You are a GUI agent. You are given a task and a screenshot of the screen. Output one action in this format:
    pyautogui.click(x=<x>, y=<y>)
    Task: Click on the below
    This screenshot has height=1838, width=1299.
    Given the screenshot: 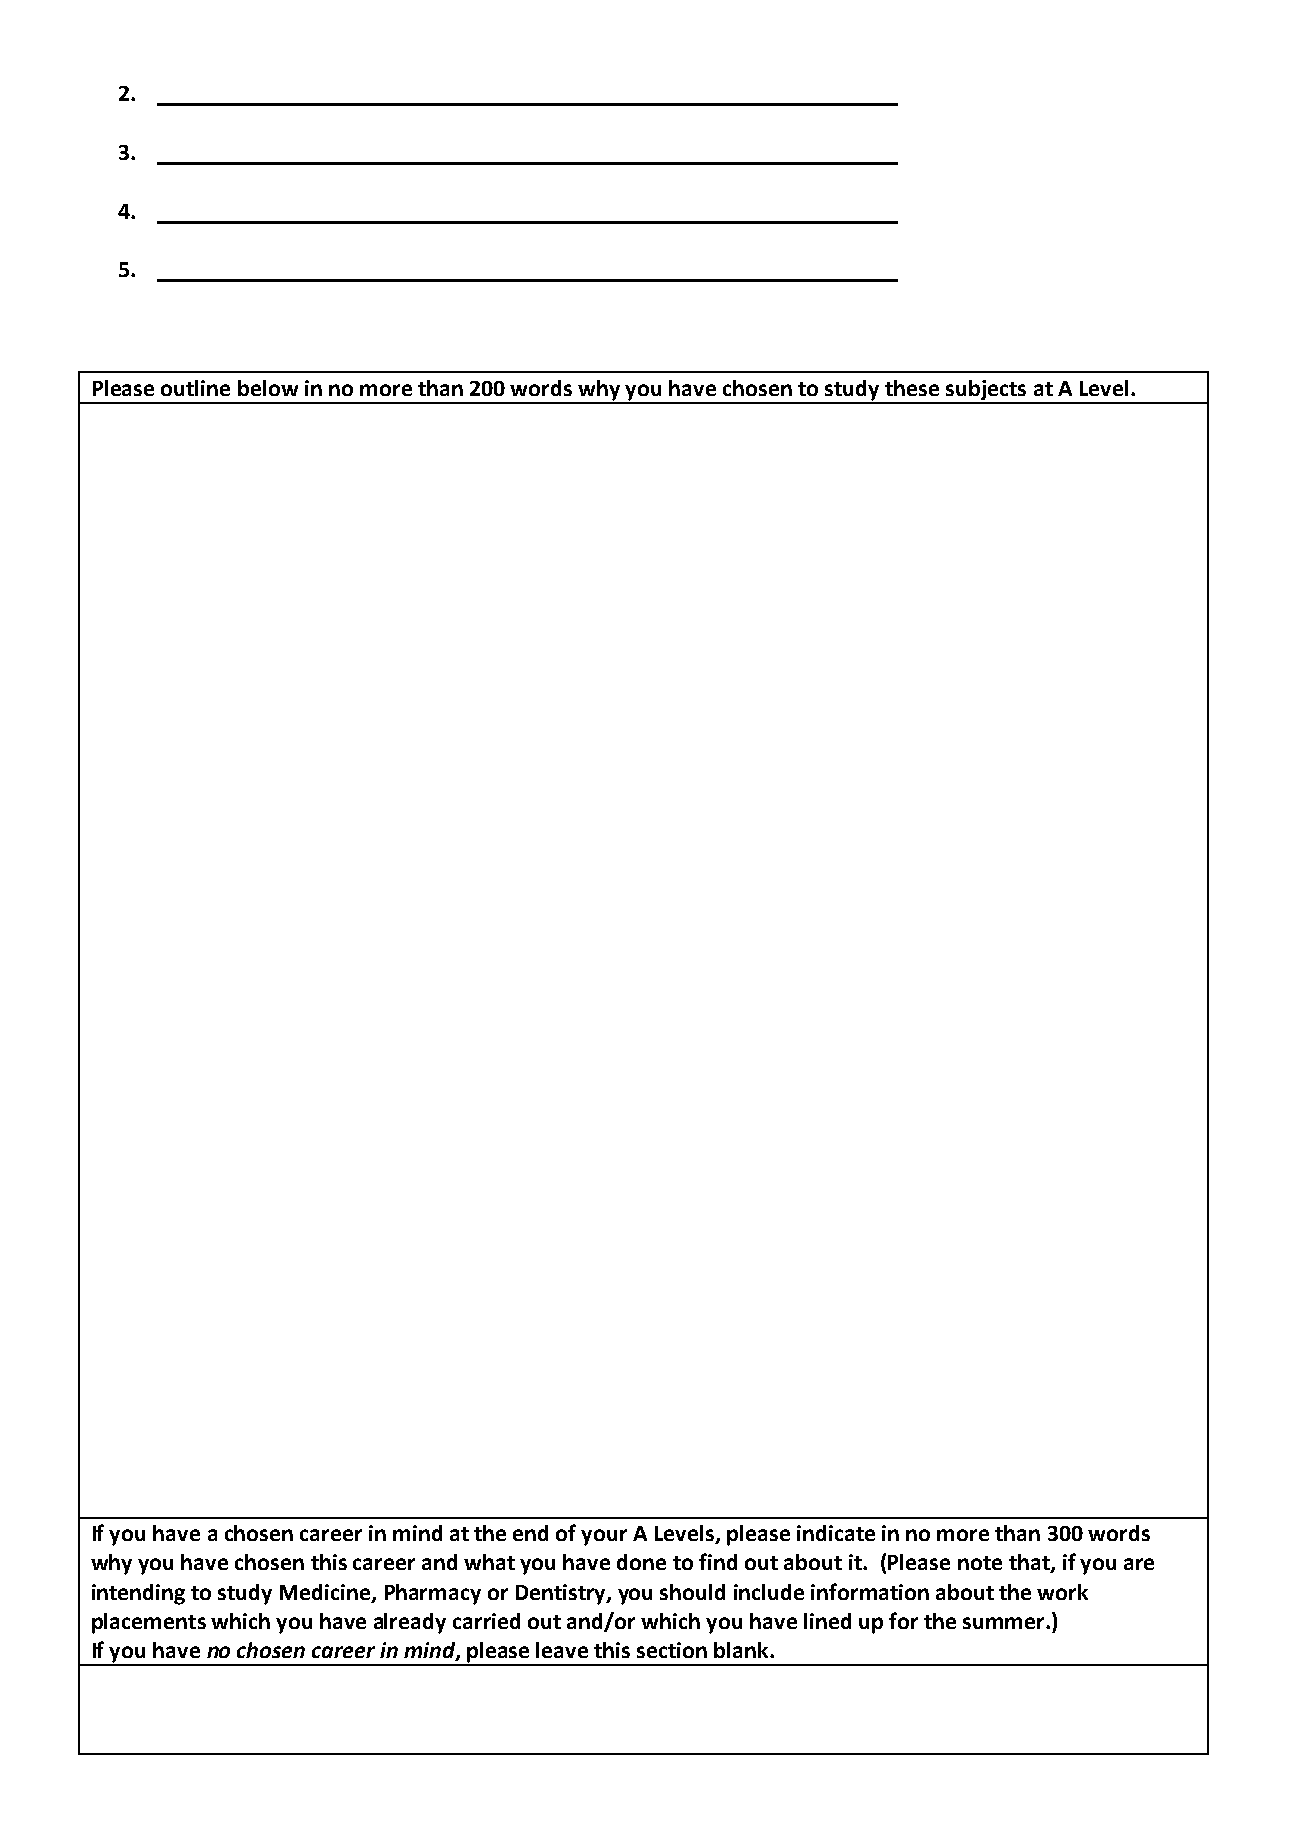 What is the action you would take?
    pyautogui.click(x=268, y=388)
